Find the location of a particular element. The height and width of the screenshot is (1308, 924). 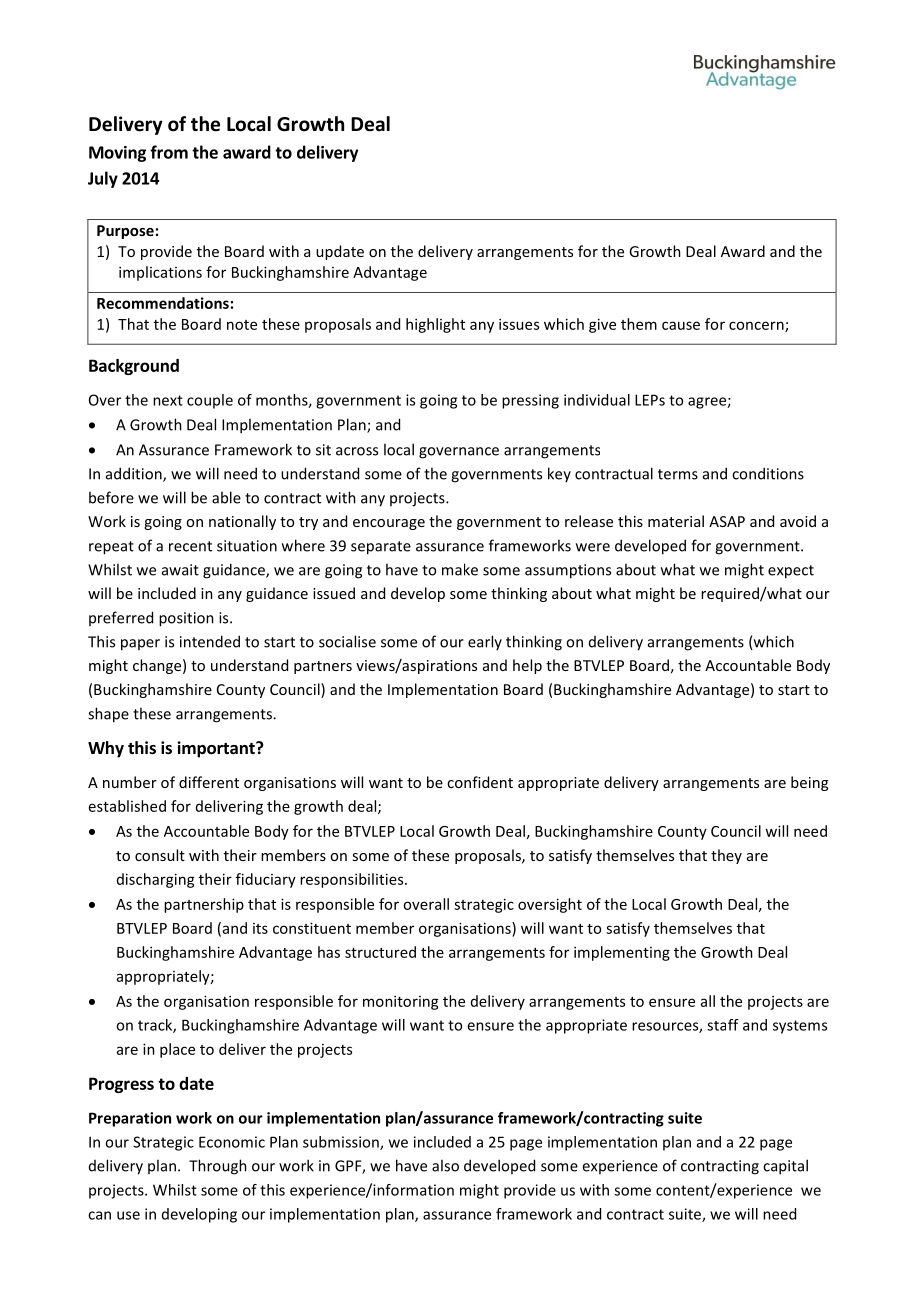

capital is located at coordinates (785, 1167).
